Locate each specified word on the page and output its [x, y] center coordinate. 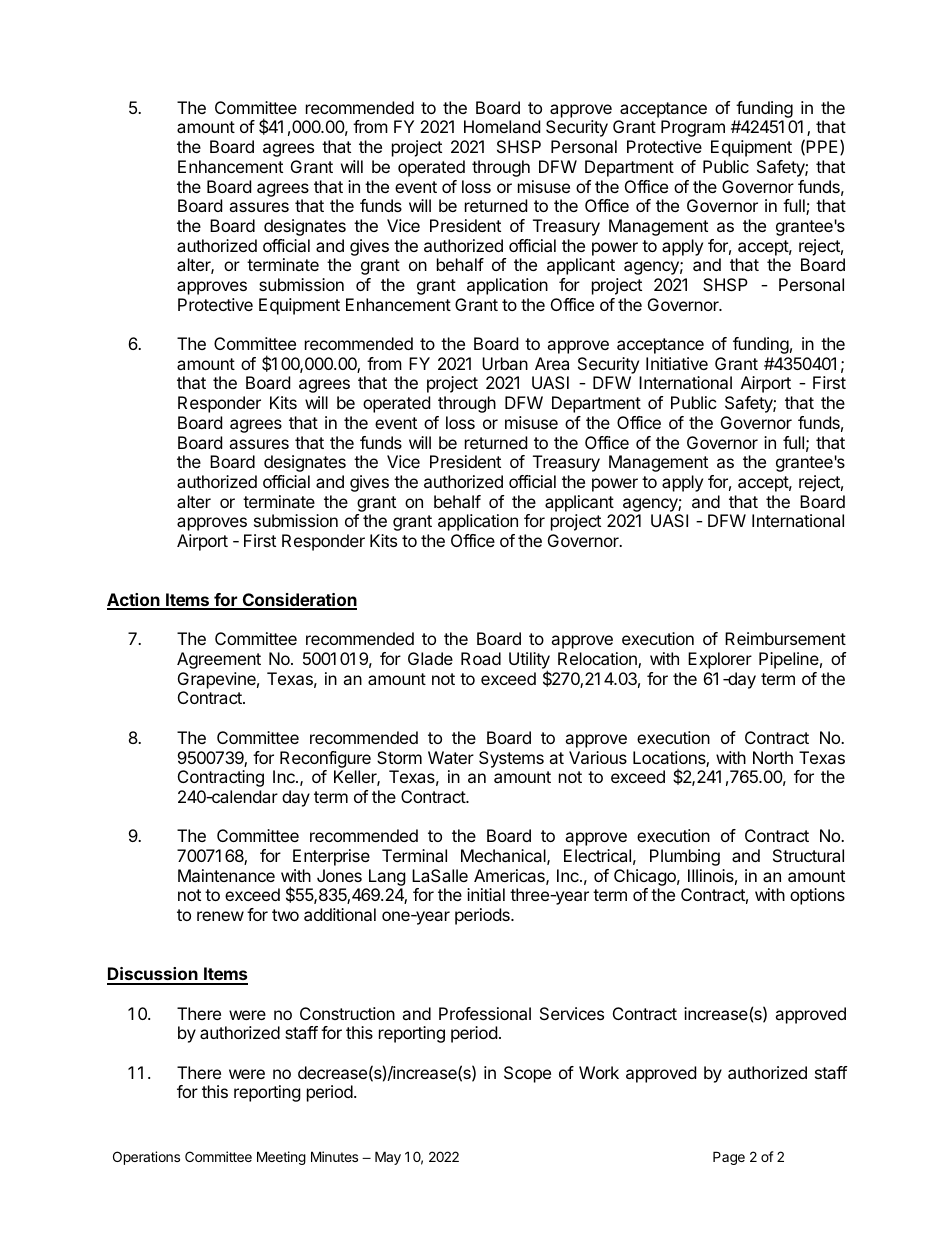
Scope [527, 1074]
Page [729, 1158]
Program [693, 128]
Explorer [720, 660]
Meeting [281, 1158]
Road [481, 658]
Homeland [502, 126]
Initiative [677, 363]
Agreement [219, 660]
